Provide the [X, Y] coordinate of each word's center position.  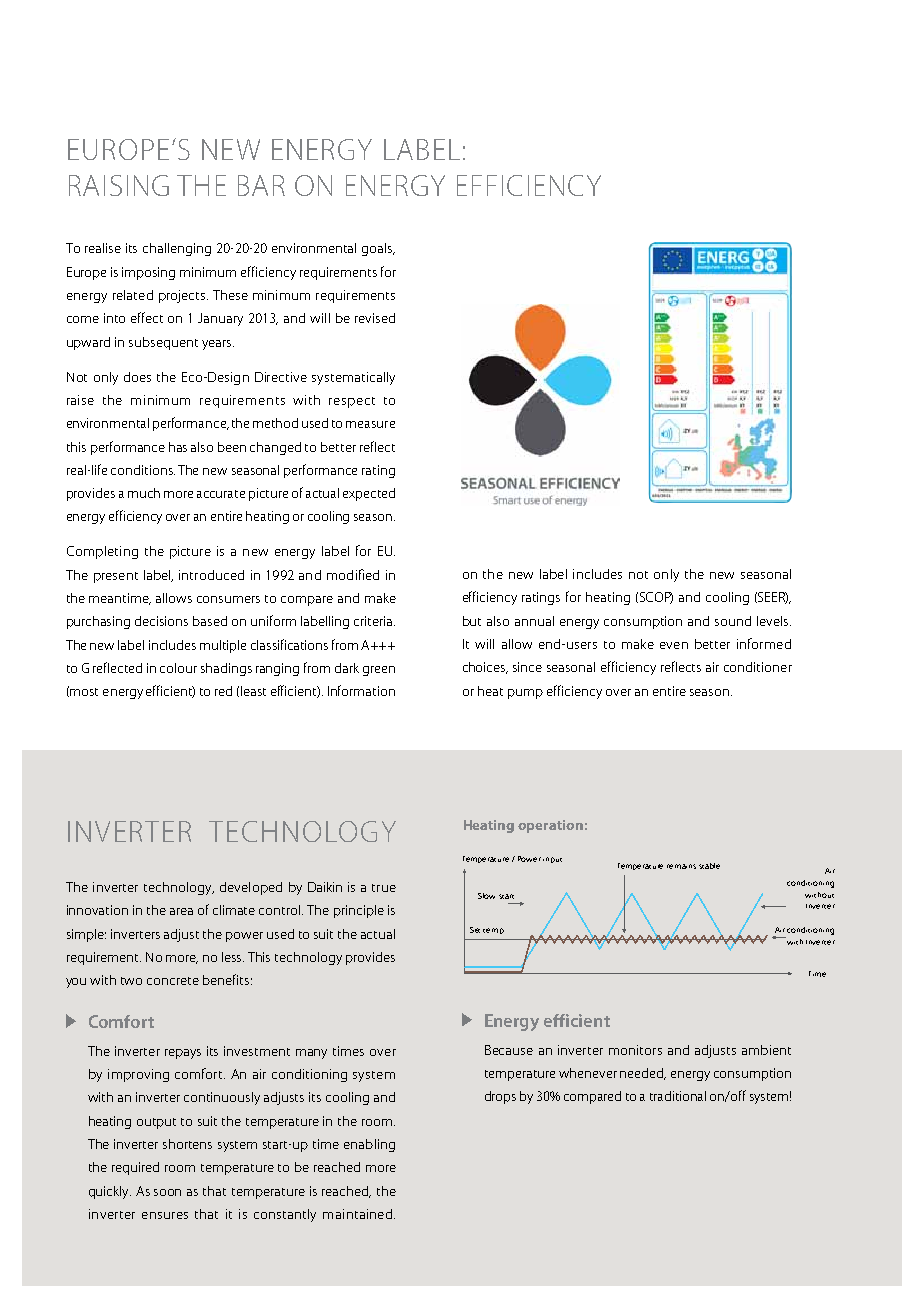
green [379, 671]
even [674, 645]
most [84, 692]
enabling [369, 1145]
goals [378, 249]
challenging [177, 249]
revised [375, 318]
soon [167, 1192]
